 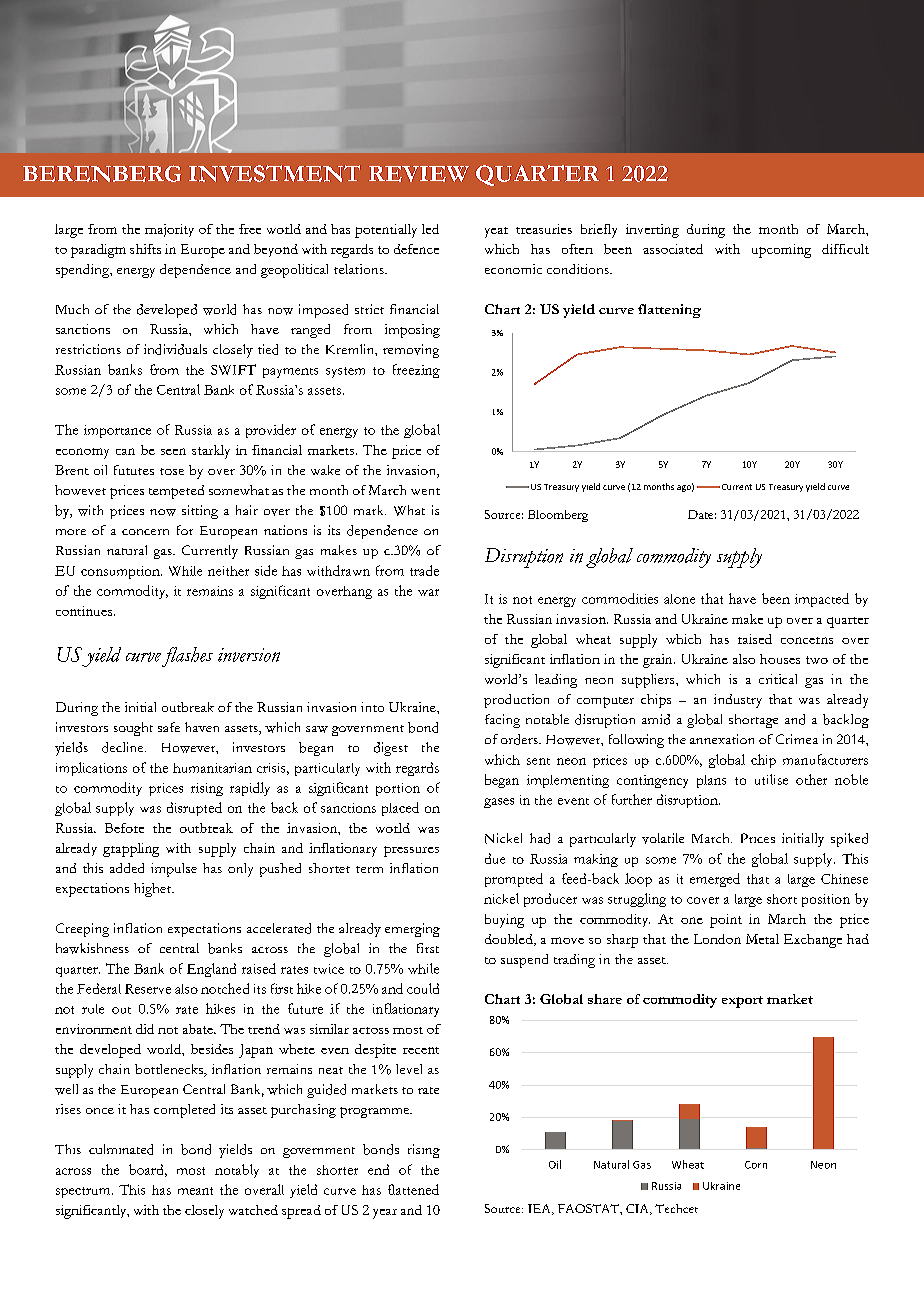 I want to click on majority, so click(x=169, y=230).
